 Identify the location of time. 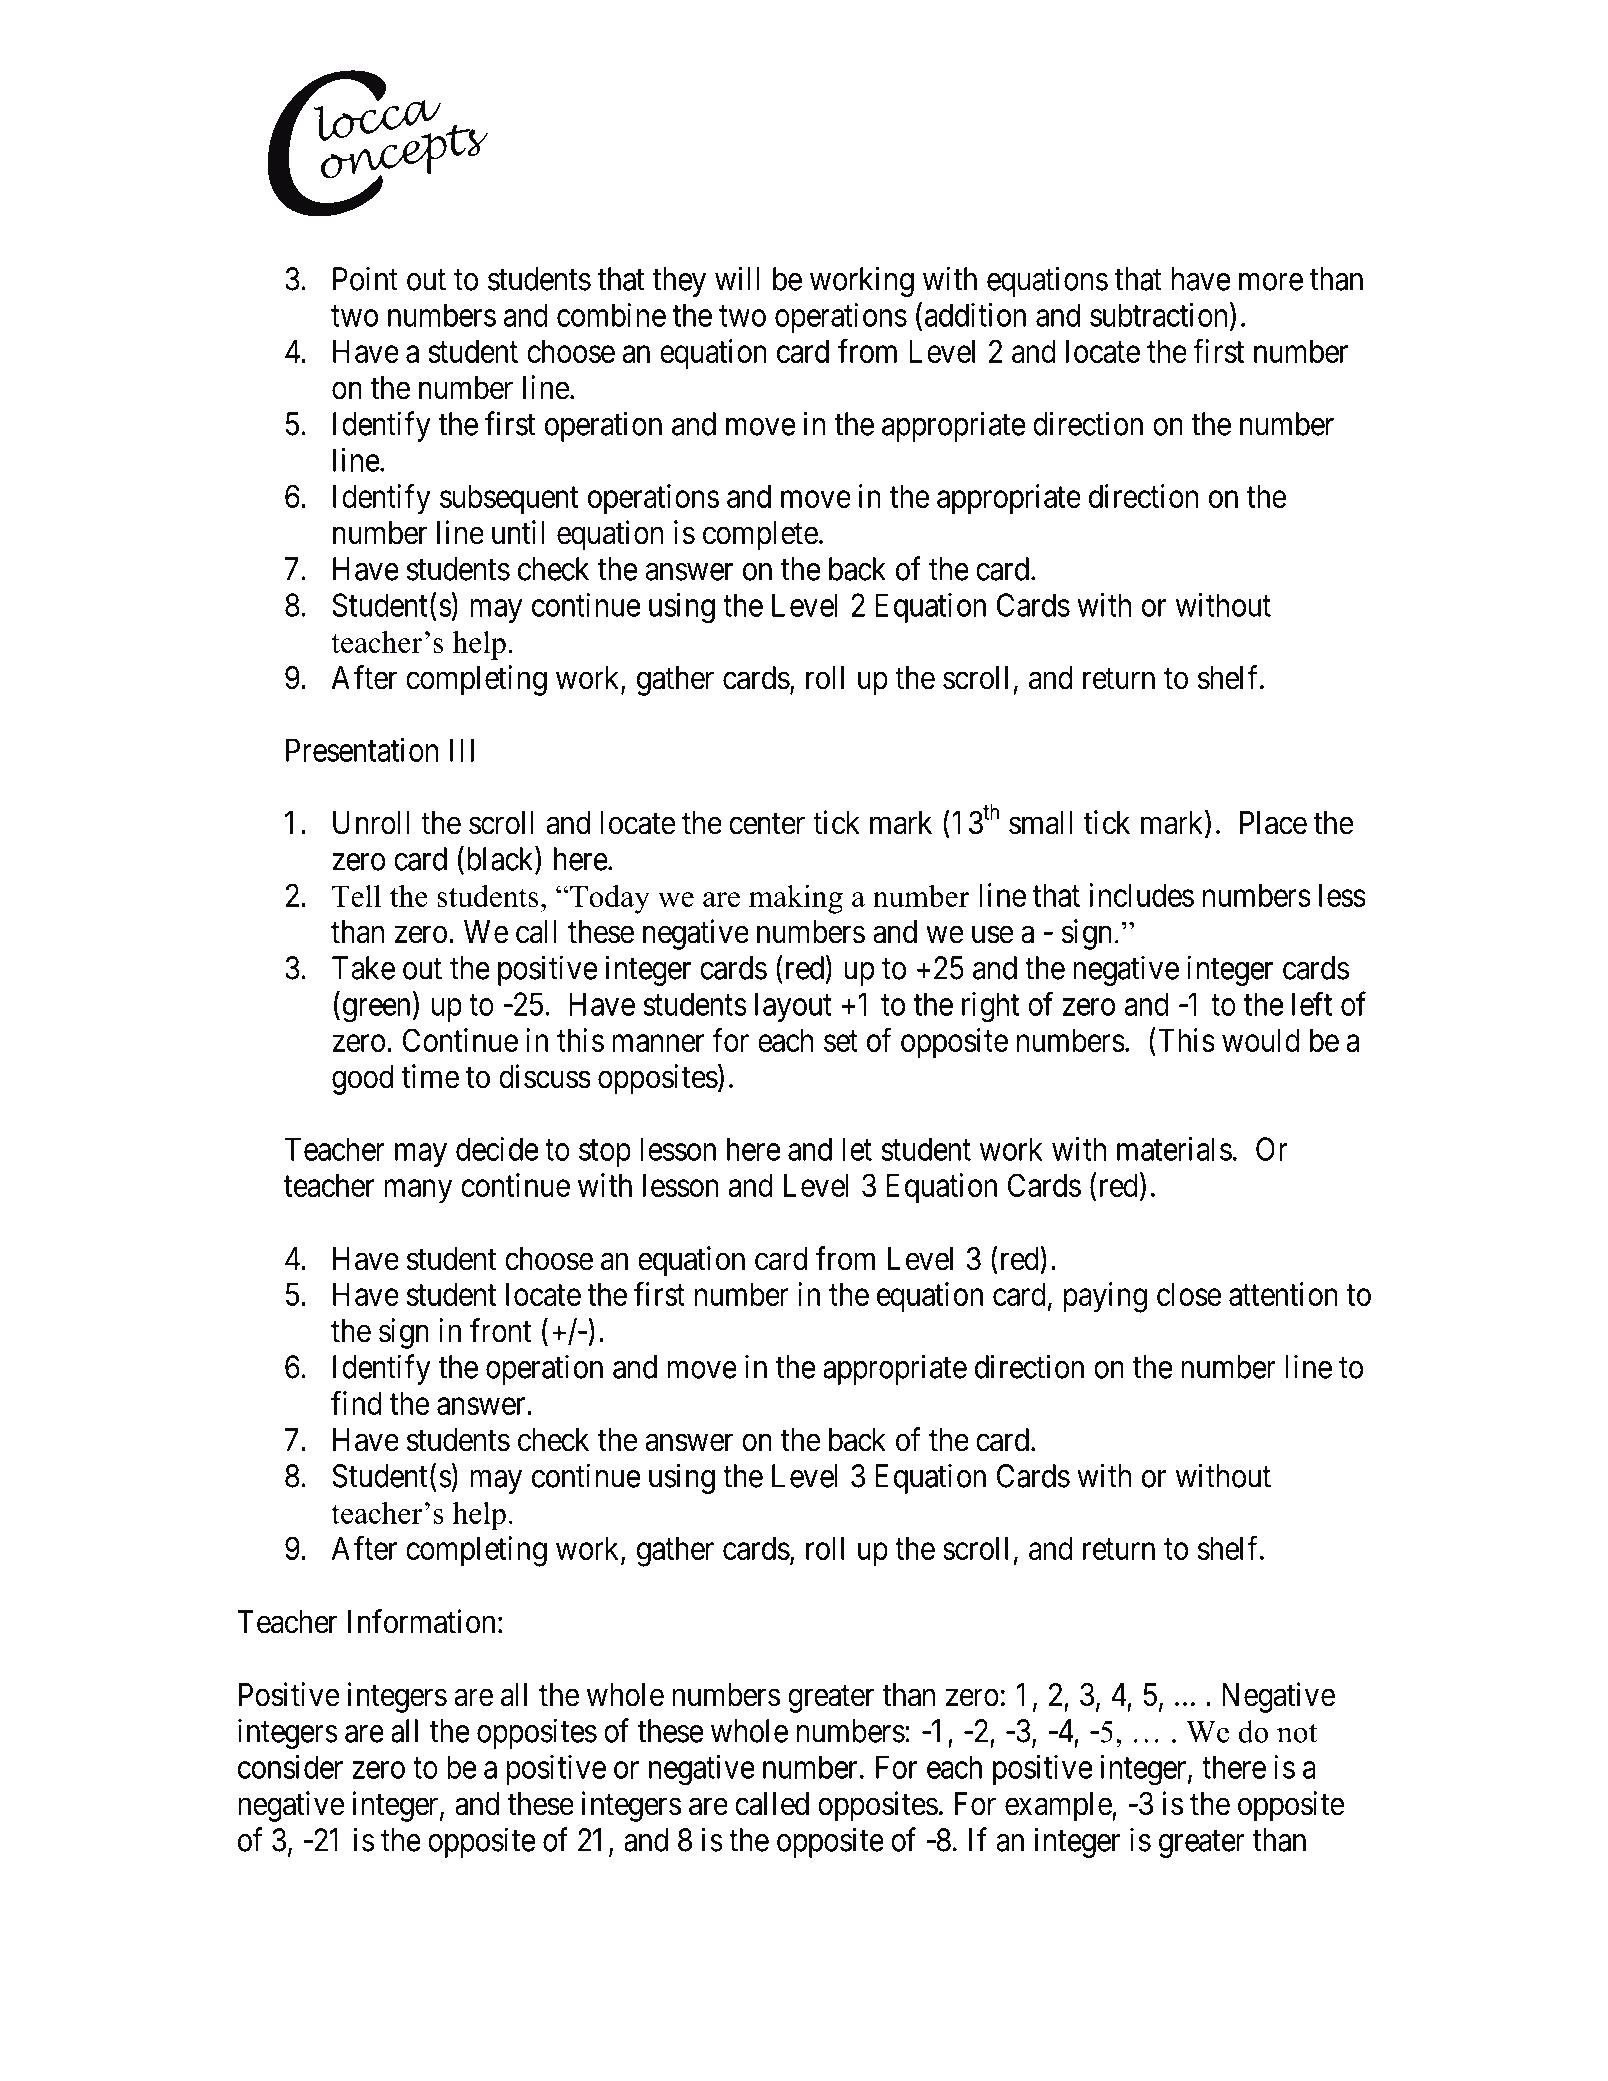
(430, 1076).
